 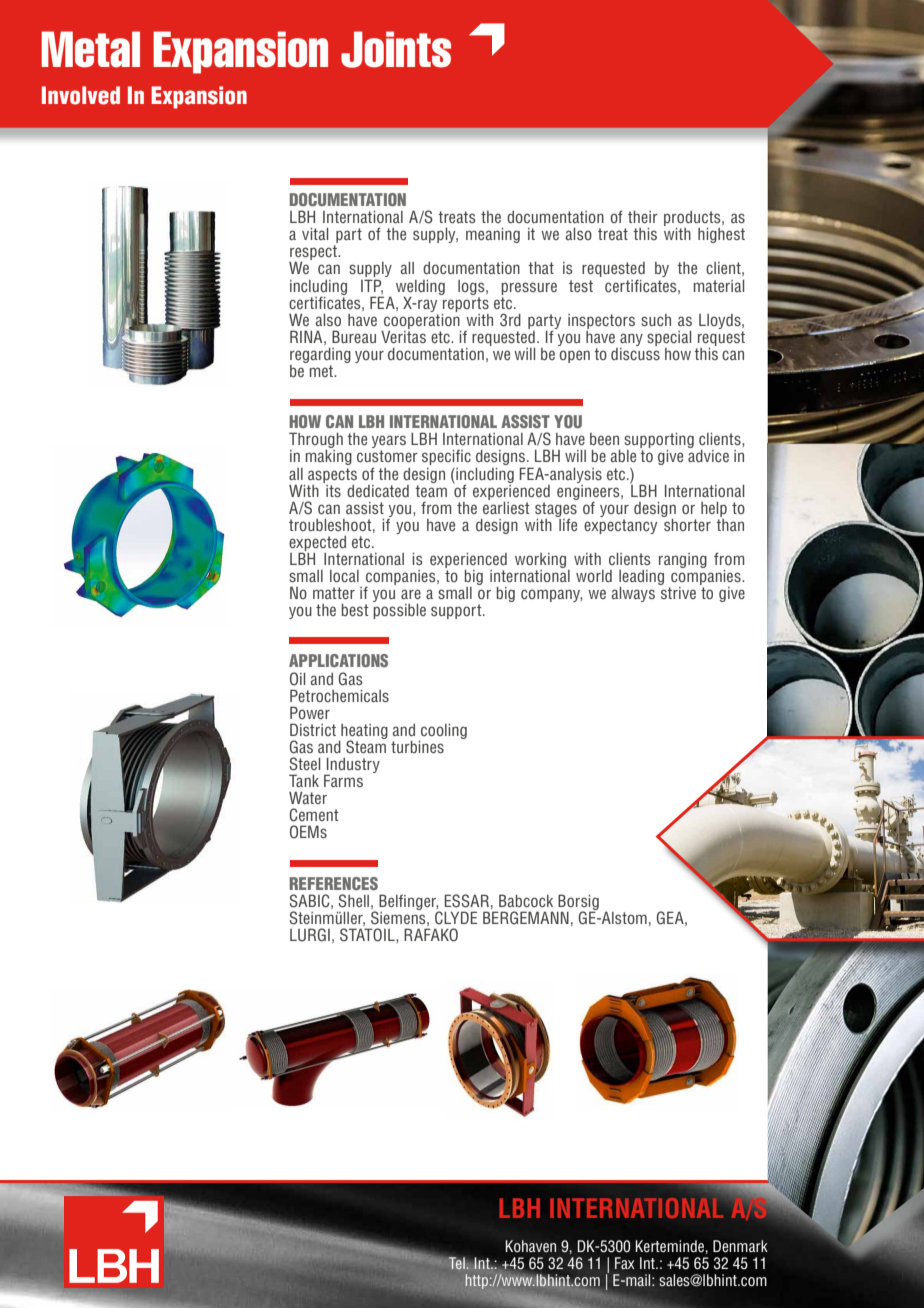 What do you see at coordinates (677, 591) in the image?
I see `strive` at bounding box center [677, 591].
